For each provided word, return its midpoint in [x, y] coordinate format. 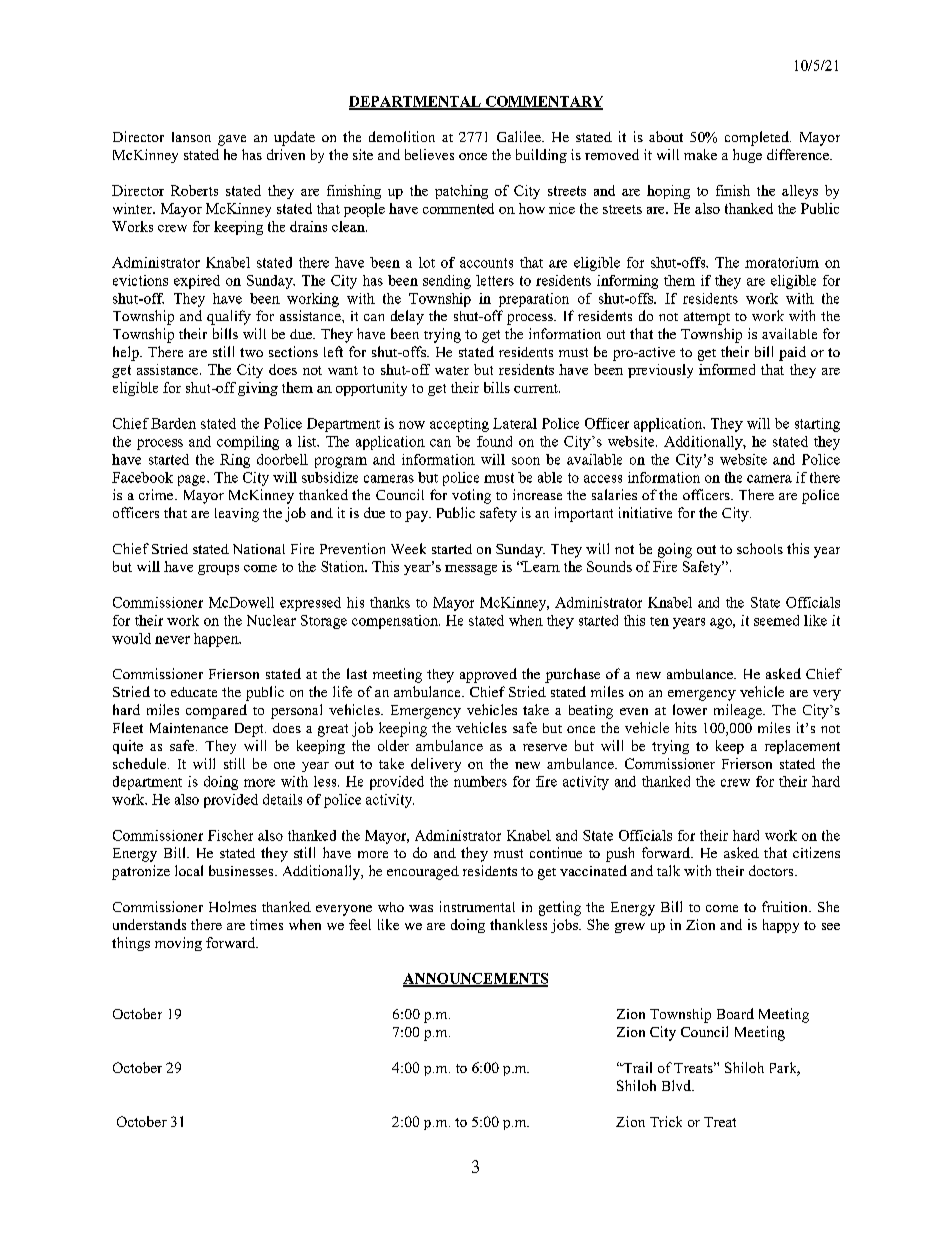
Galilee [520, 136]
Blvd [677, 1085]
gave [232, 140]
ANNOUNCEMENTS [475, 979]
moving [178, 944]
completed [758, 138]
